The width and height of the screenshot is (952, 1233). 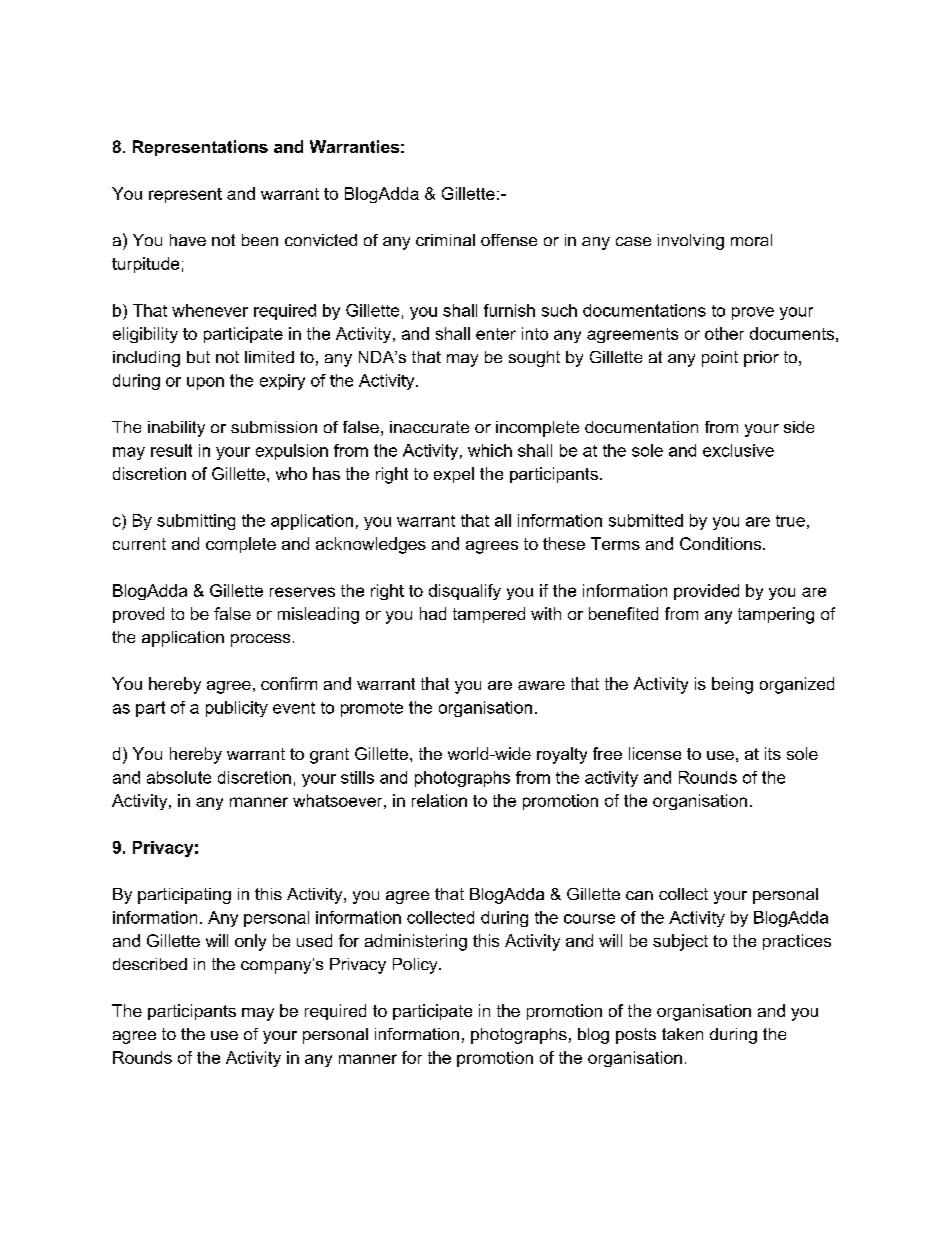 I want to click on have, so click(x=188, y=240).
